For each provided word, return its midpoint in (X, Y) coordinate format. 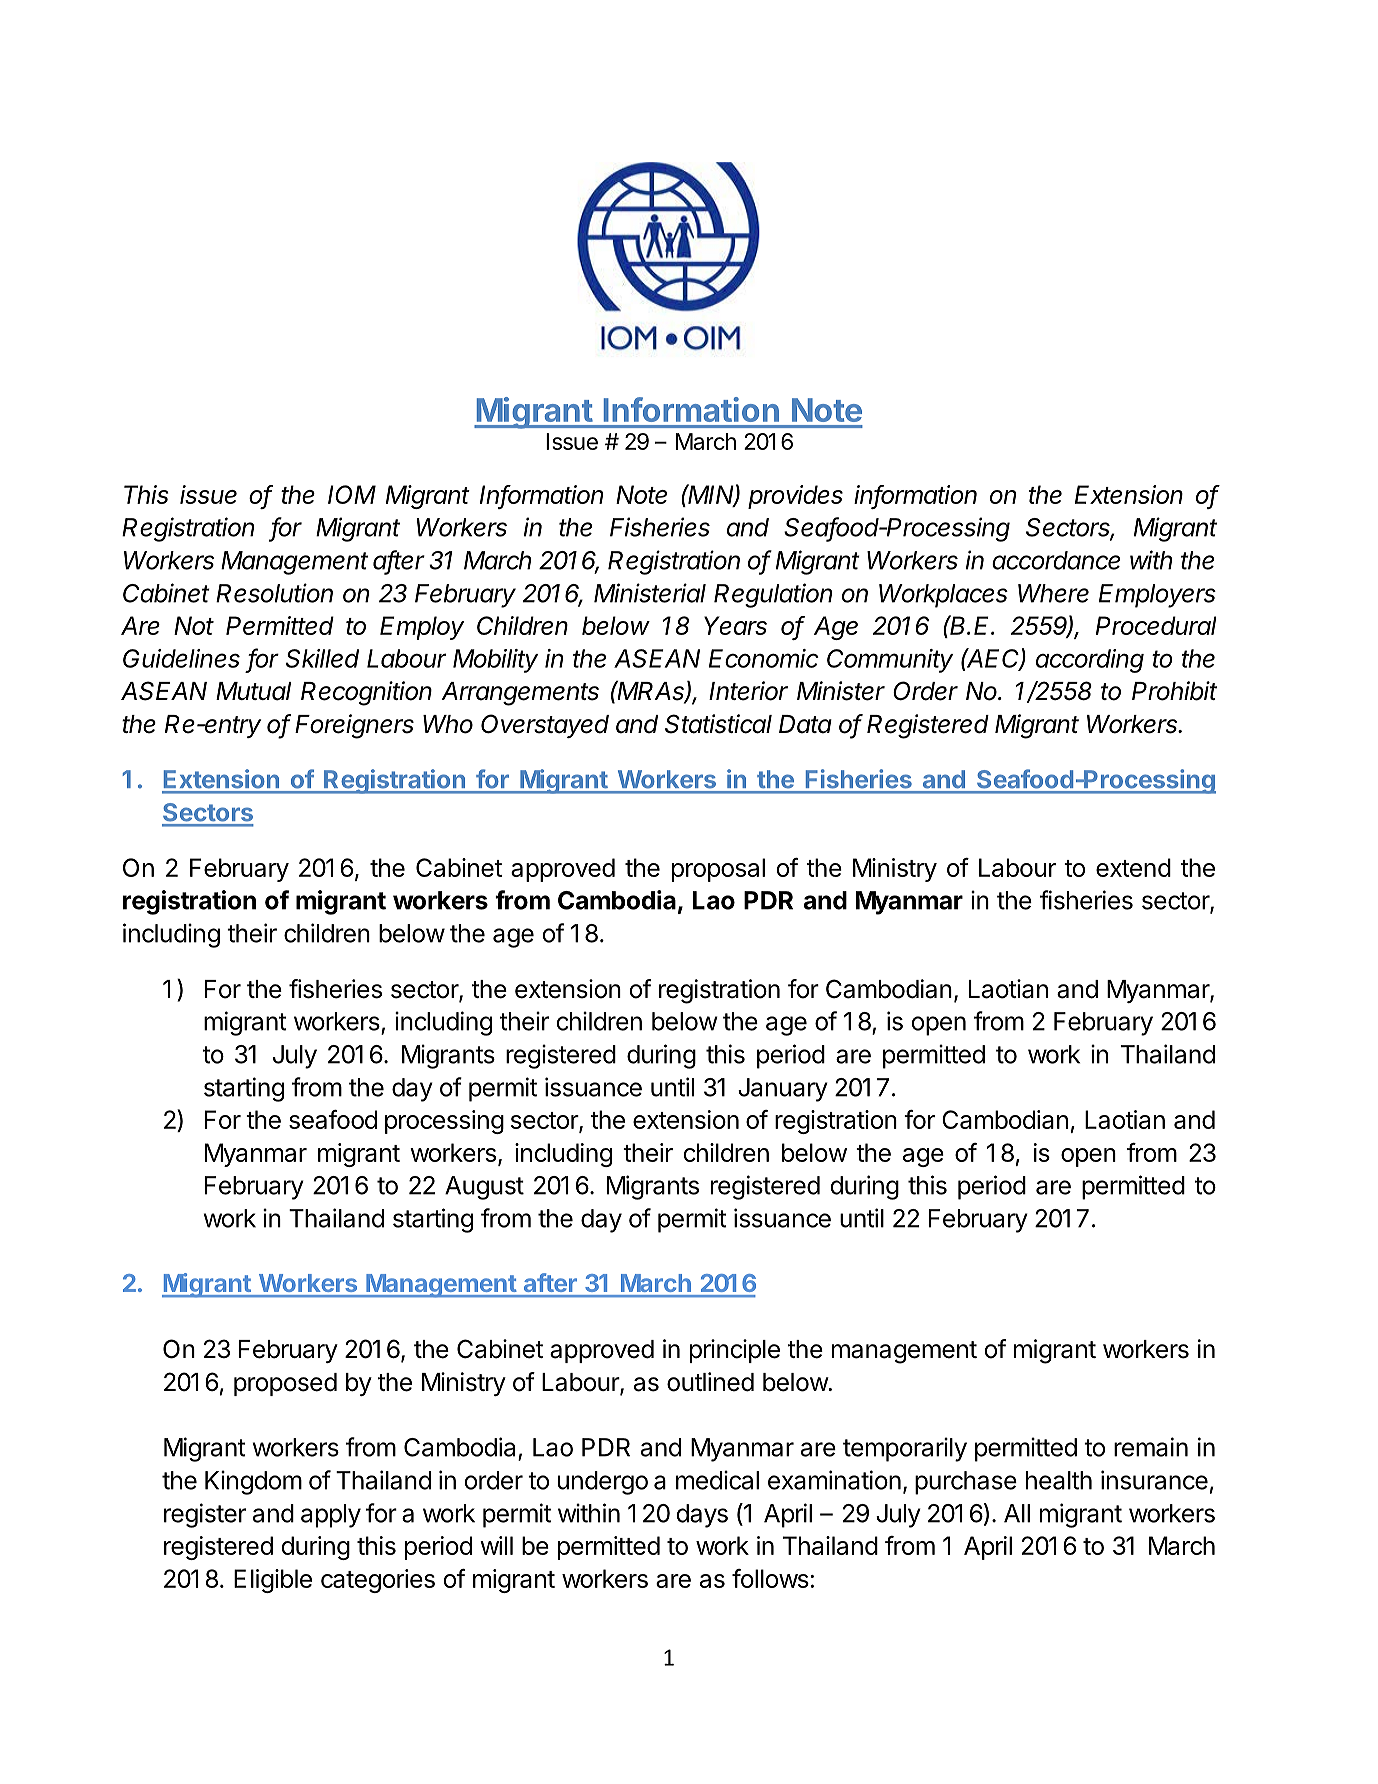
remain (1151, 1447)
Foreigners (354, 726)
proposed (285, 1384)
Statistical (718, 724)
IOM (352, 494)
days (702, 1516)
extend (1133, 867)
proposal (718, 870)
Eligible (273, 1581)
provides (795, 497)
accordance (1056, 560)
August (484, 1188)
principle (735, 1351)
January (783, 1090)
